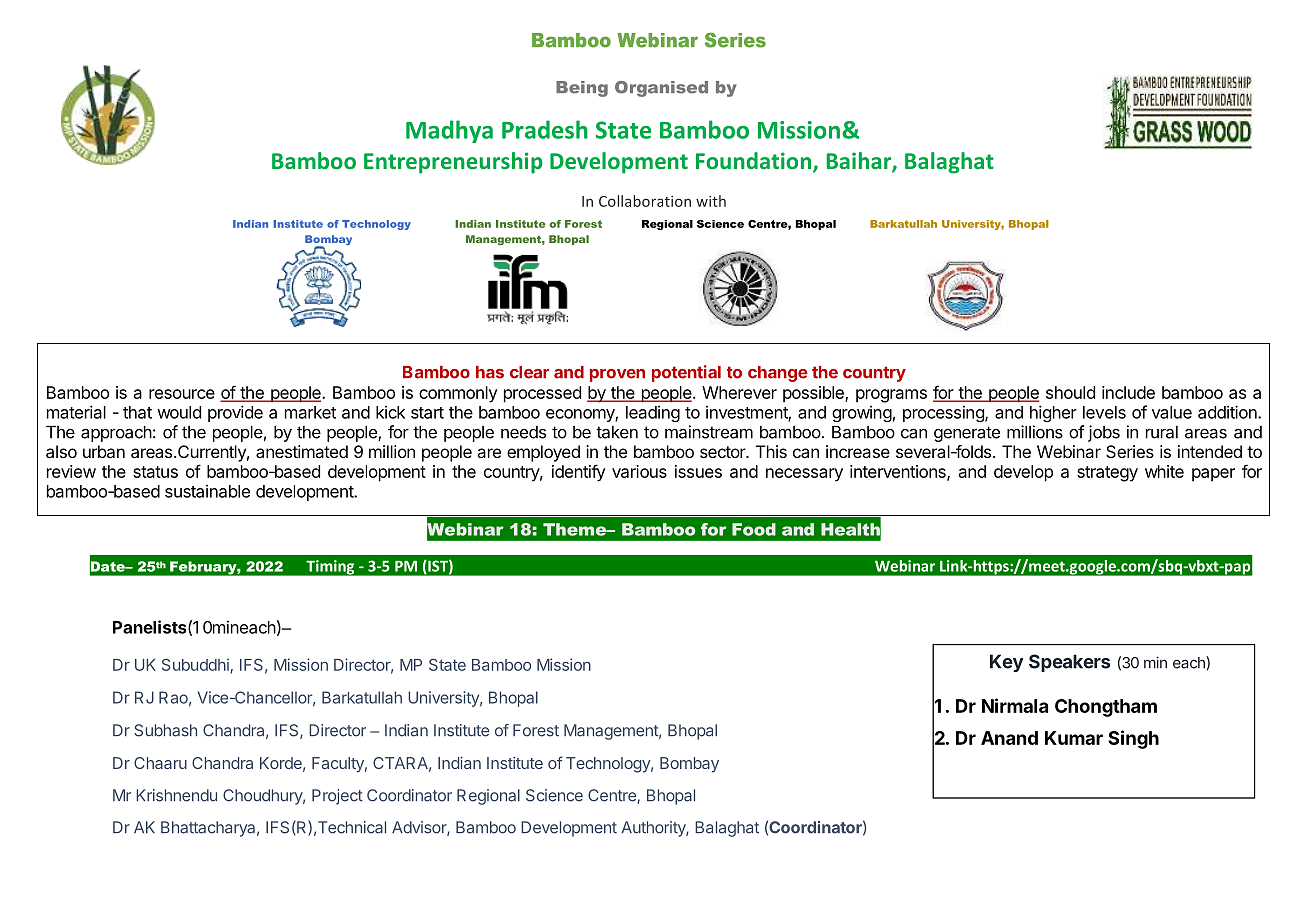 The height and width of the screenshot is (924, 1307). Describe the element at coordinates (207, 491) in the screenshot. I see `sustainable` at that location.
